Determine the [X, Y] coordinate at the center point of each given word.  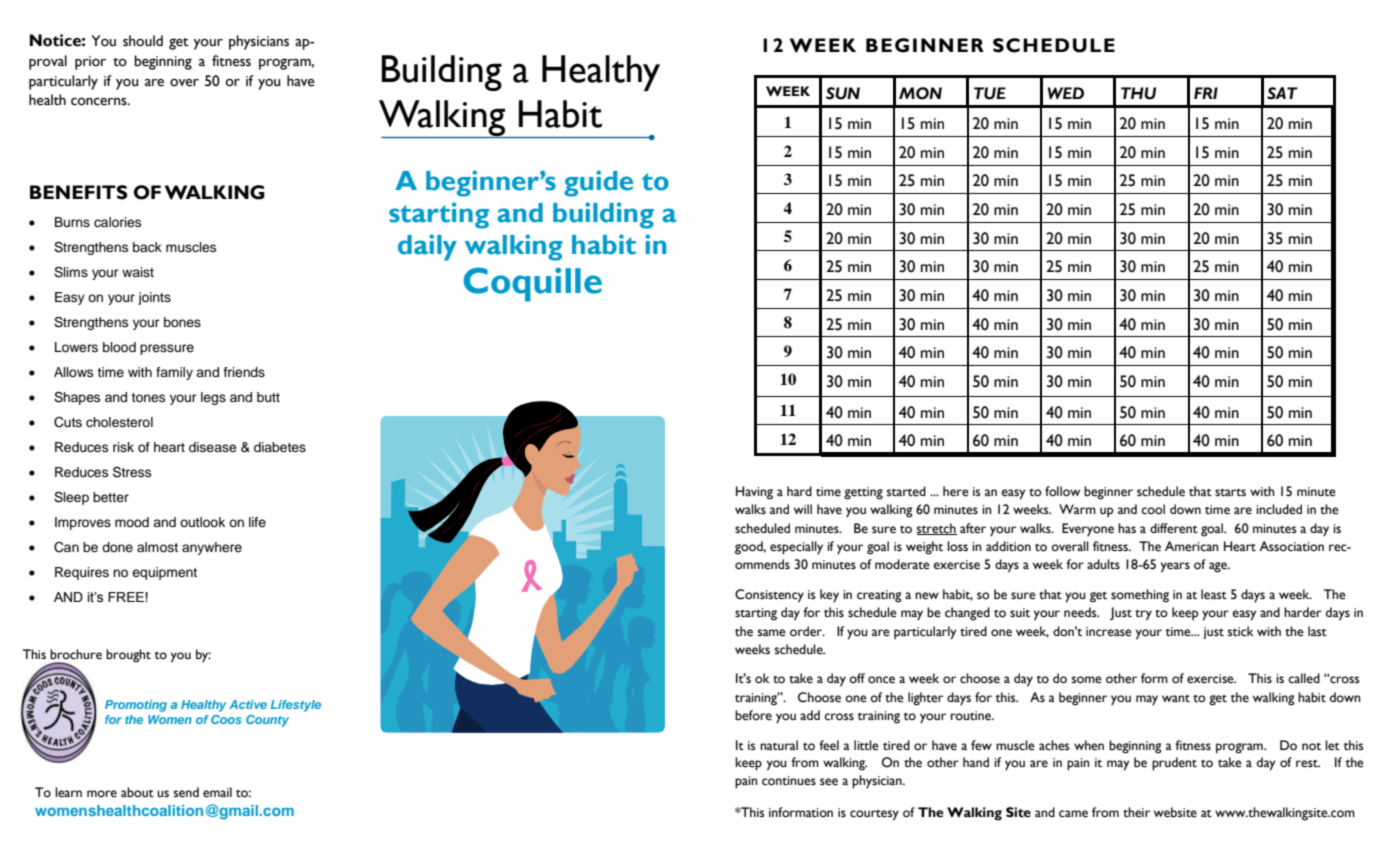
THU [1138, 93]
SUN [843, 93]
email [217, 792]
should [143, 41]
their [1136, 812]
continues [789, 781]
